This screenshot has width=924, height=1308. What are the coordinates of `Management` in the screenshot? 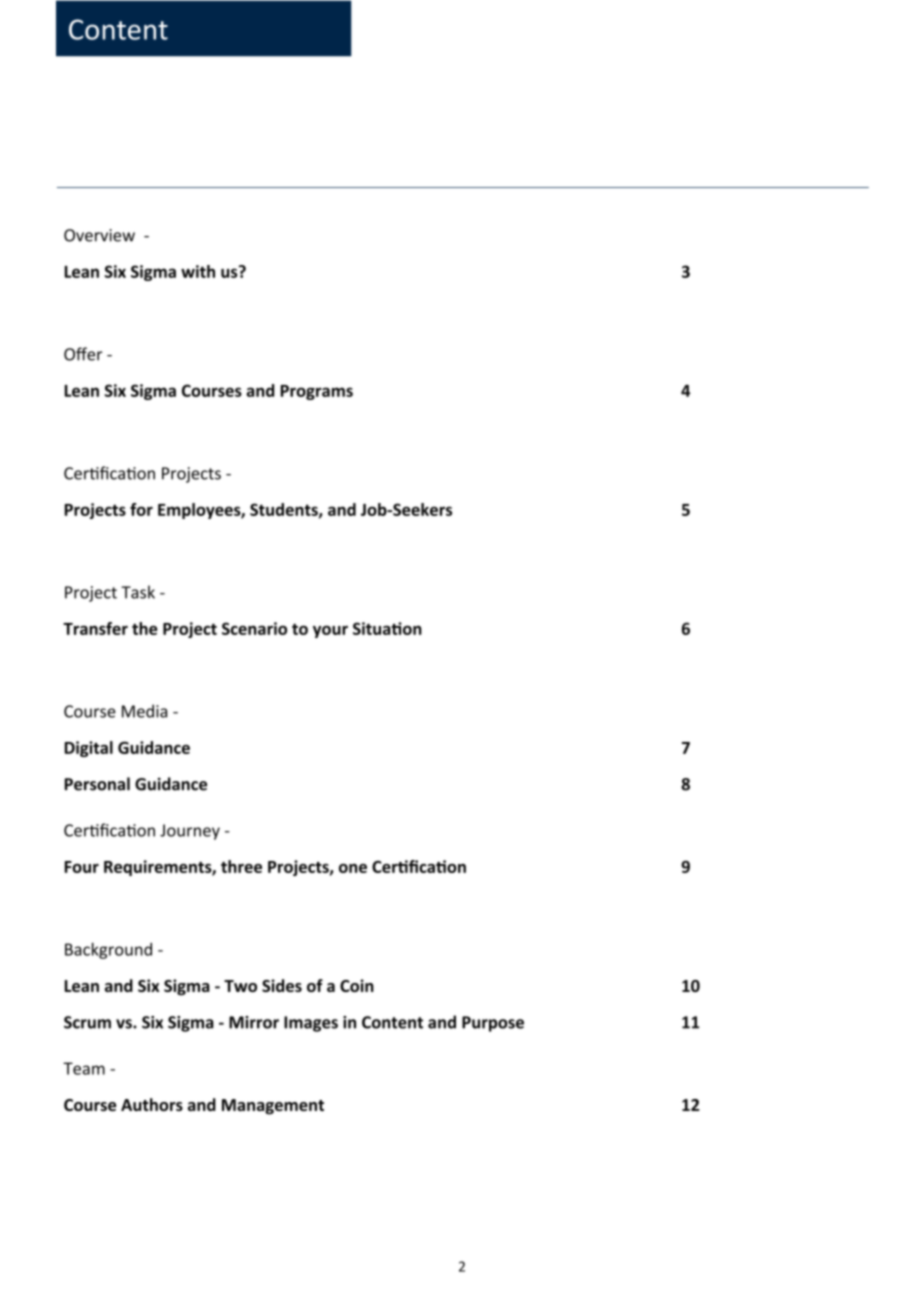 It's located at (273, 1107).
